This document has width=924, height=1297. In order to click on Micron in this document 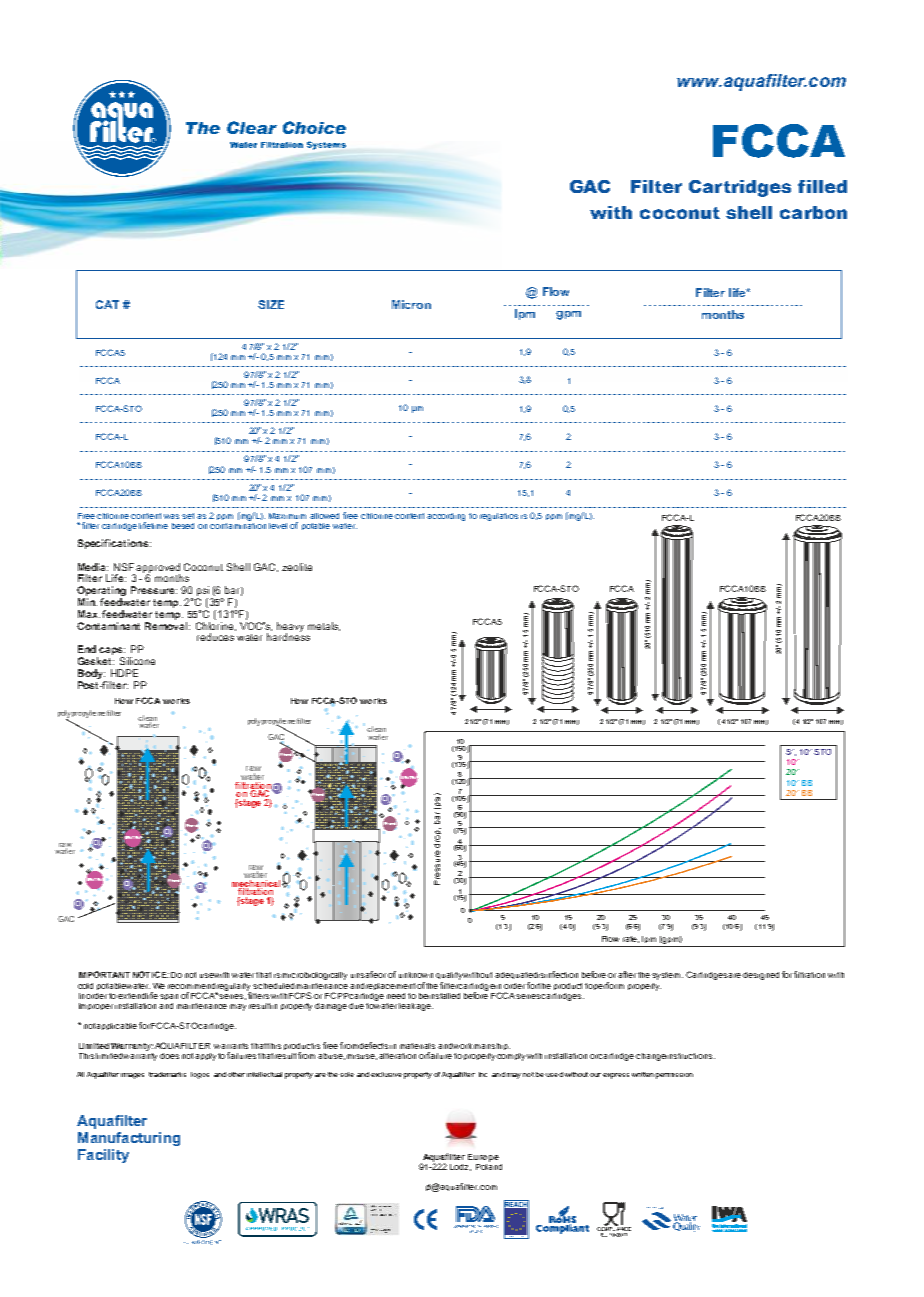, I will do `click(411, 304)`.
